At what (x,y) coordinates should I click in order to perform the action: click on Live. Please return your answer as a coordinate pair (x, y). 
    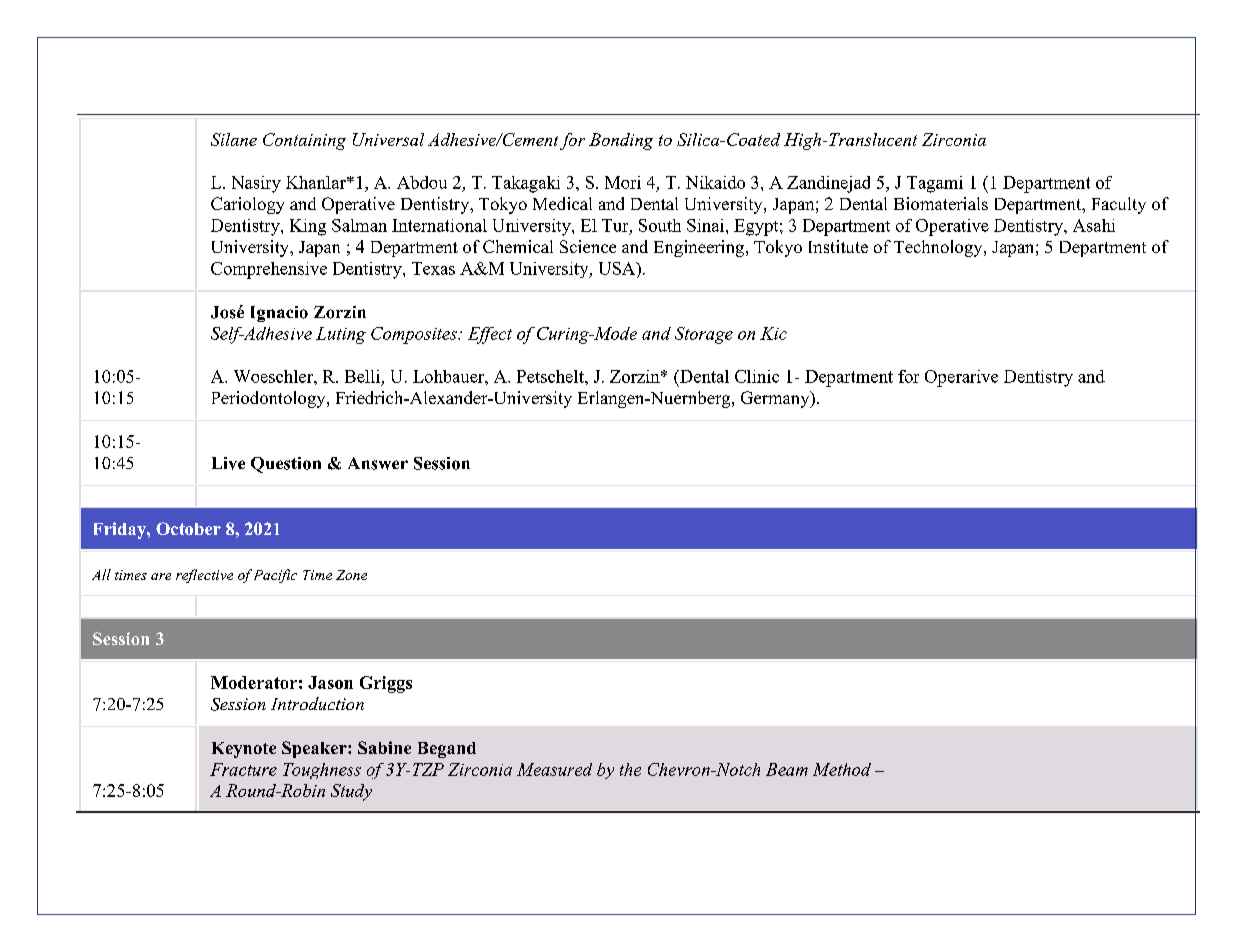
    Looking at the image, I should click on (228, 463).
